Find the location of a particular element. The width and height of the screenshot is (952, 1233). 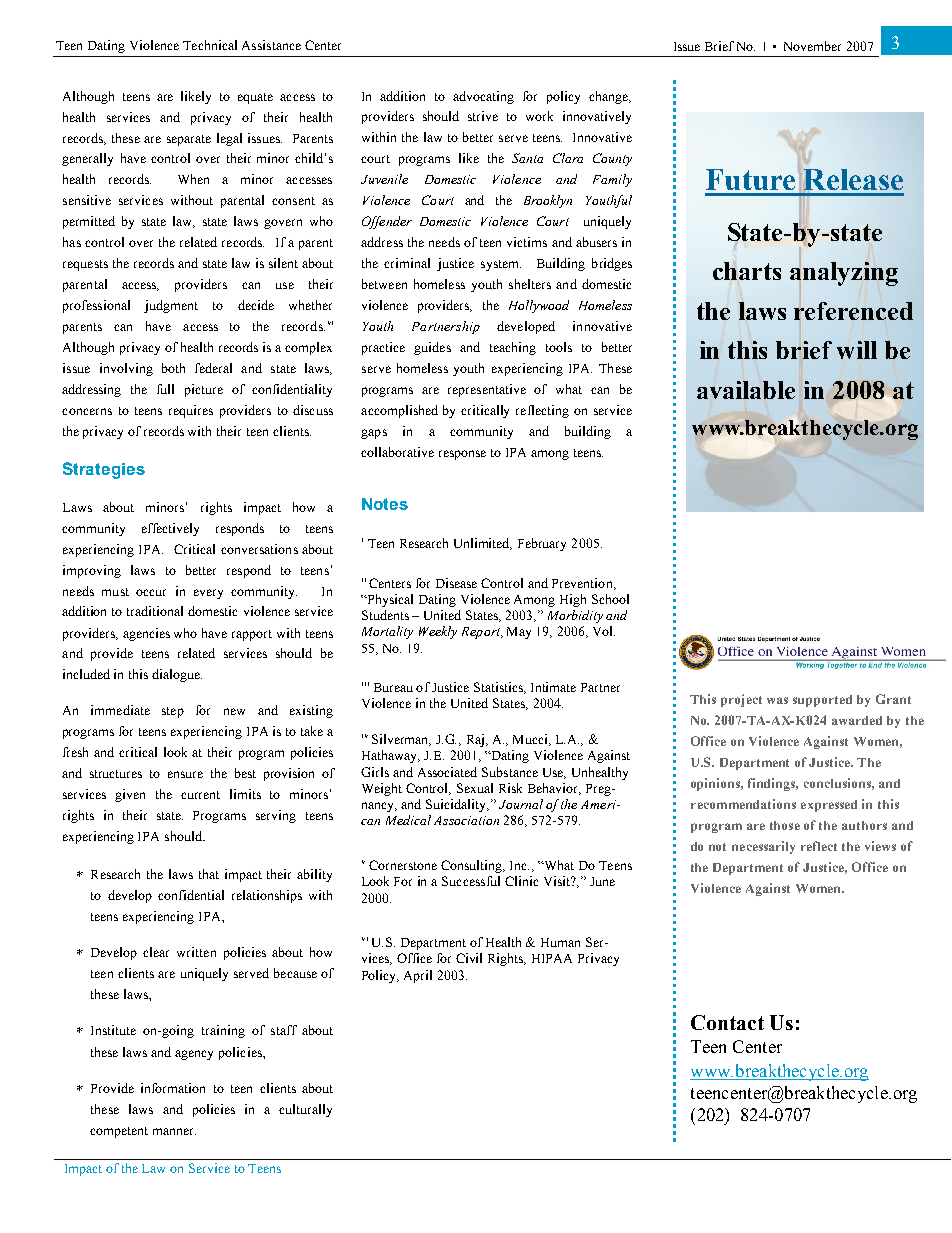

requires is located at coordinates (191, 411).
